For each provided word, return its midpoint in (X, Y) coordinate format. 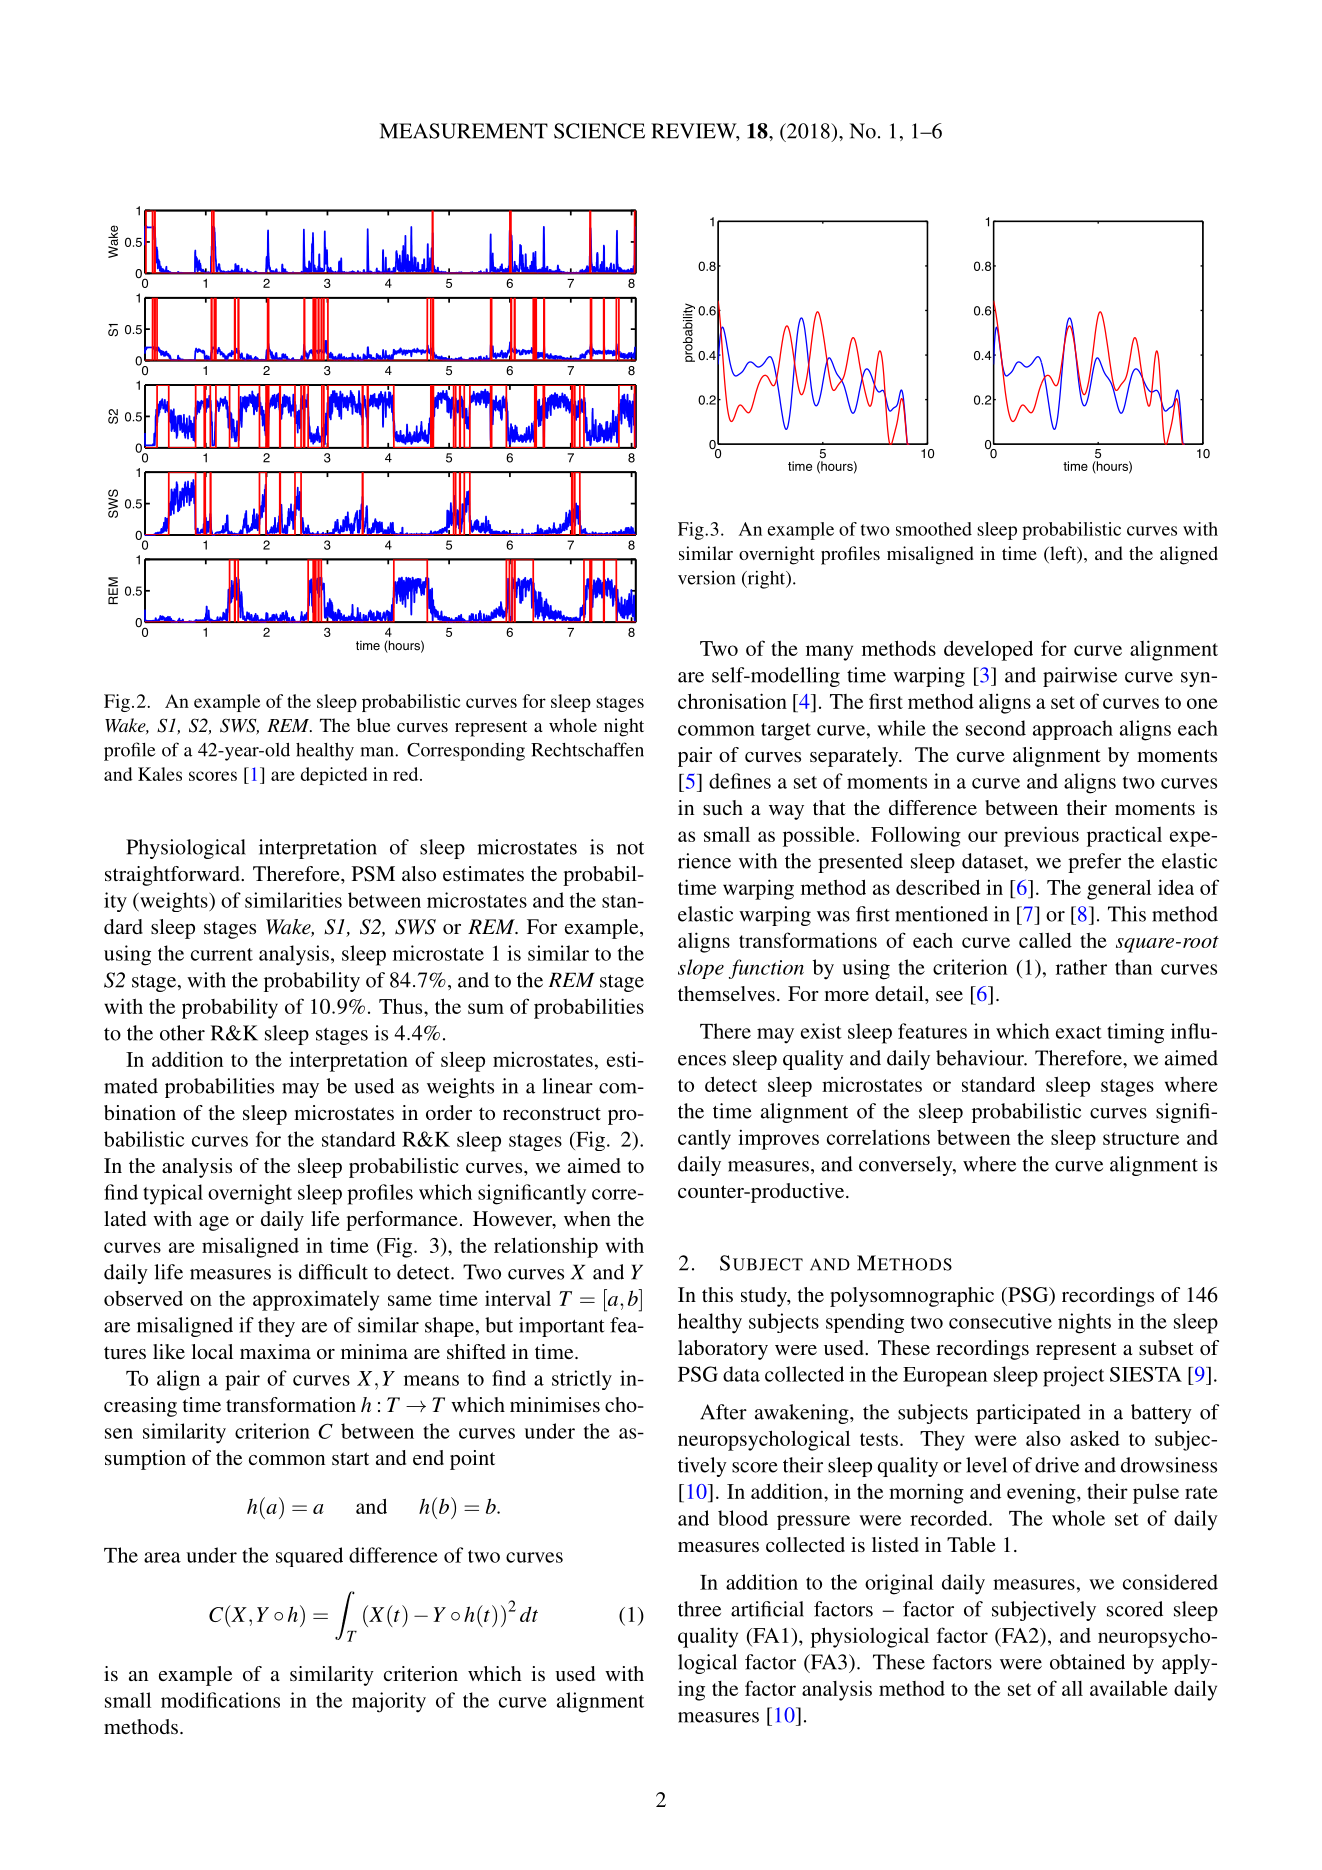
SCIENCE (599, 131)
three (699, 1609)
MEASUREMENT (464, 131)
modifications (220, 1700)
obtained (1087, 1662)
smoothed (934, 529)
